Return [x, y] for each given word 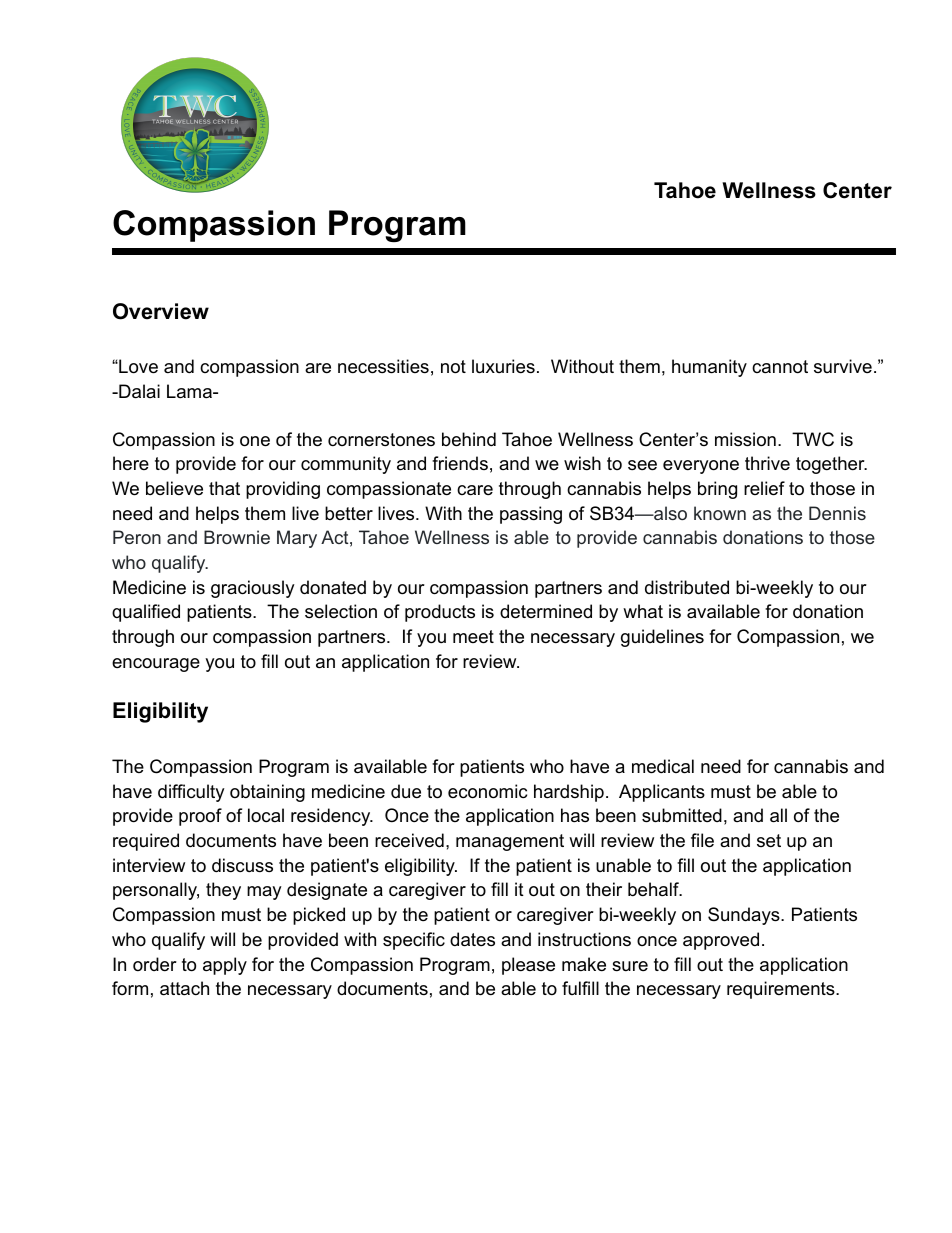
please [528, 966]
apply [225, 966]
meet [473, 637]
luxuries [503, 366]
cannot [780, 367]
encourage [156, 665]
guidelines [662, 638]
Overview [161, 311]
